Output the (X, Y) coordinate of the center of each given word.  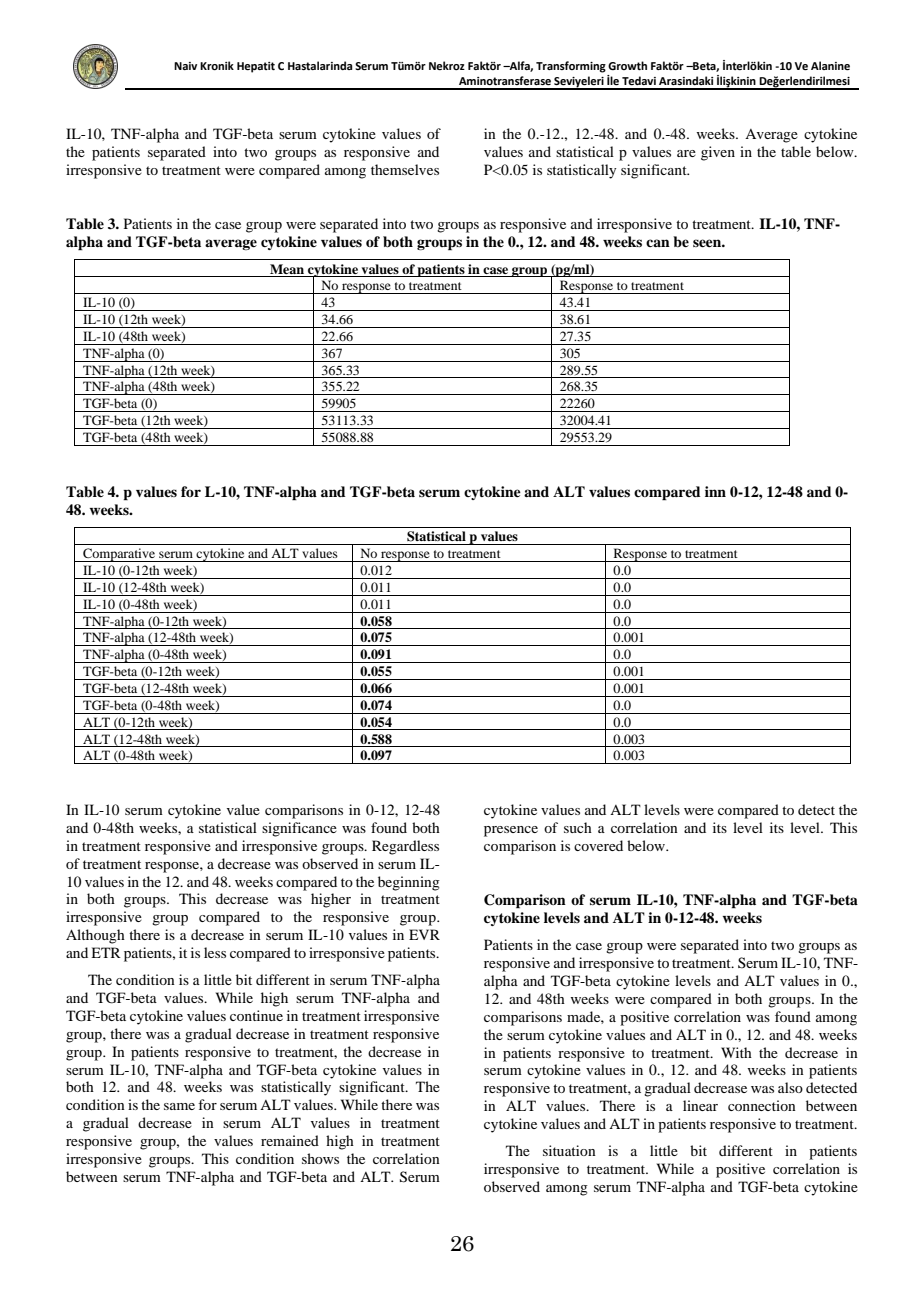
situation (569, 1150)
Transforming (571, 67)
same (179, 1106)
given (718, 153)
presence (511, 831)
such (578, 827)
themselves (405, 169)
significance (299, 829)
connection (762, 1105)
